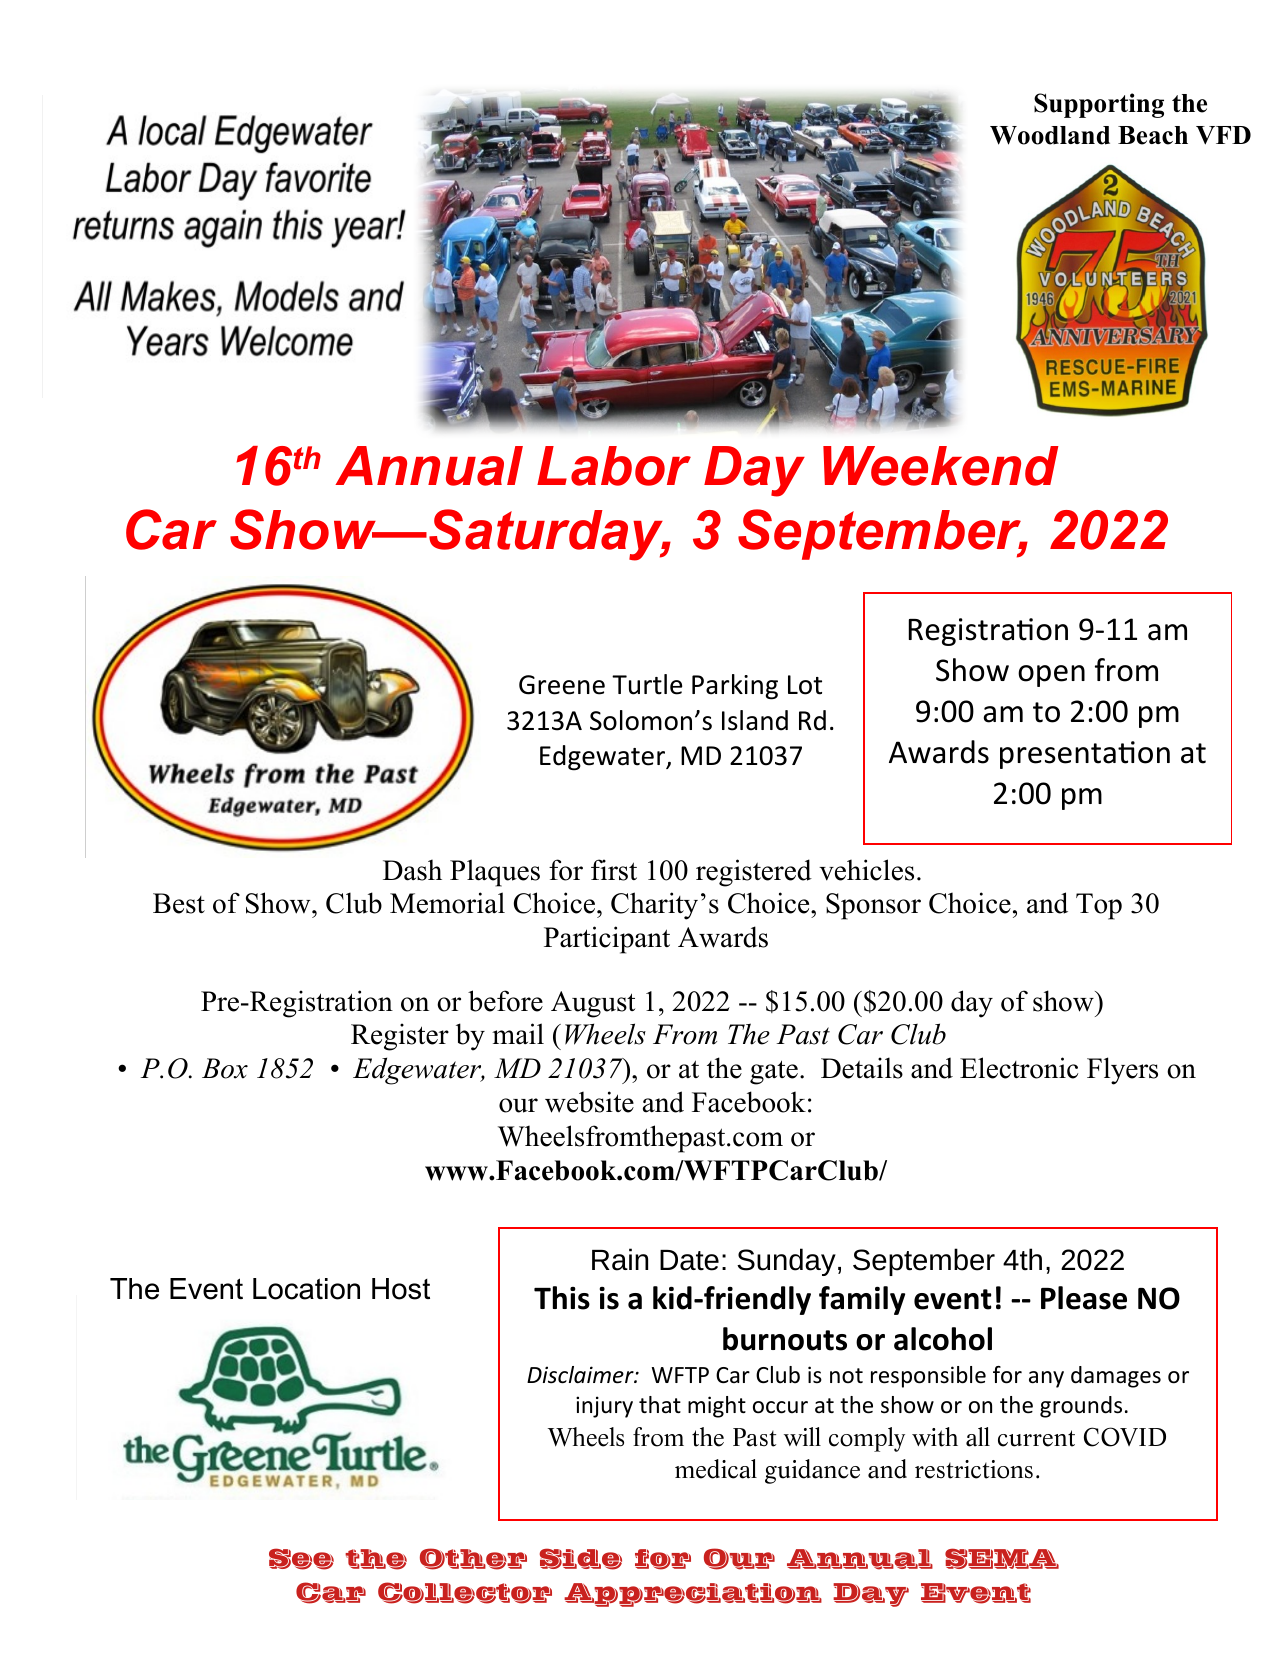  Describe the element at coordinates (1084, 1298) in the page. I see `Please` at that location.
